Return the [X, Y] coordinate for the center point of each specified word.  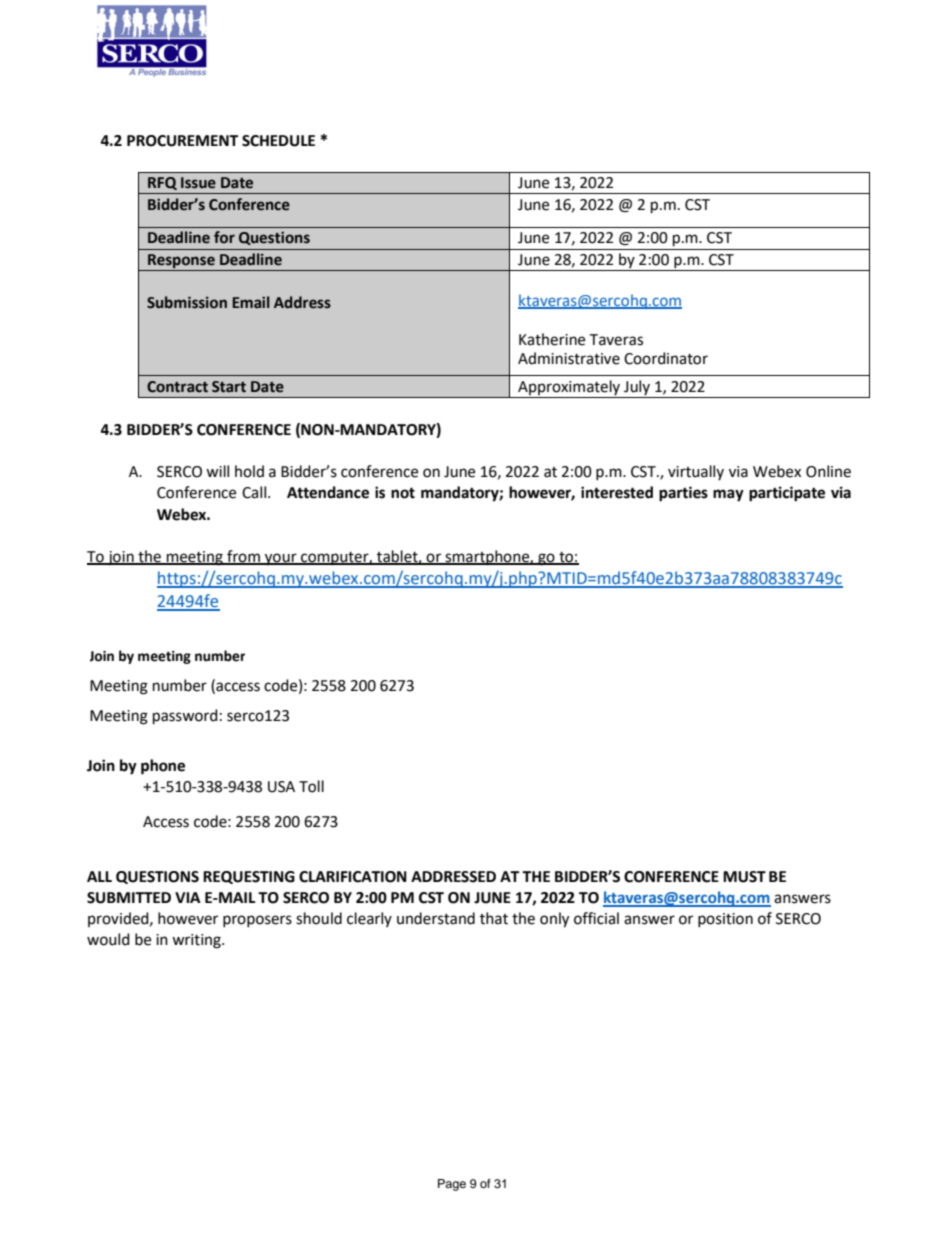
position [725, 920]
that [494, 918]
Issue [198, 183]
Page [452, 1185]
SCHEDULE [278, 141]
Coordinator [666, 358]
